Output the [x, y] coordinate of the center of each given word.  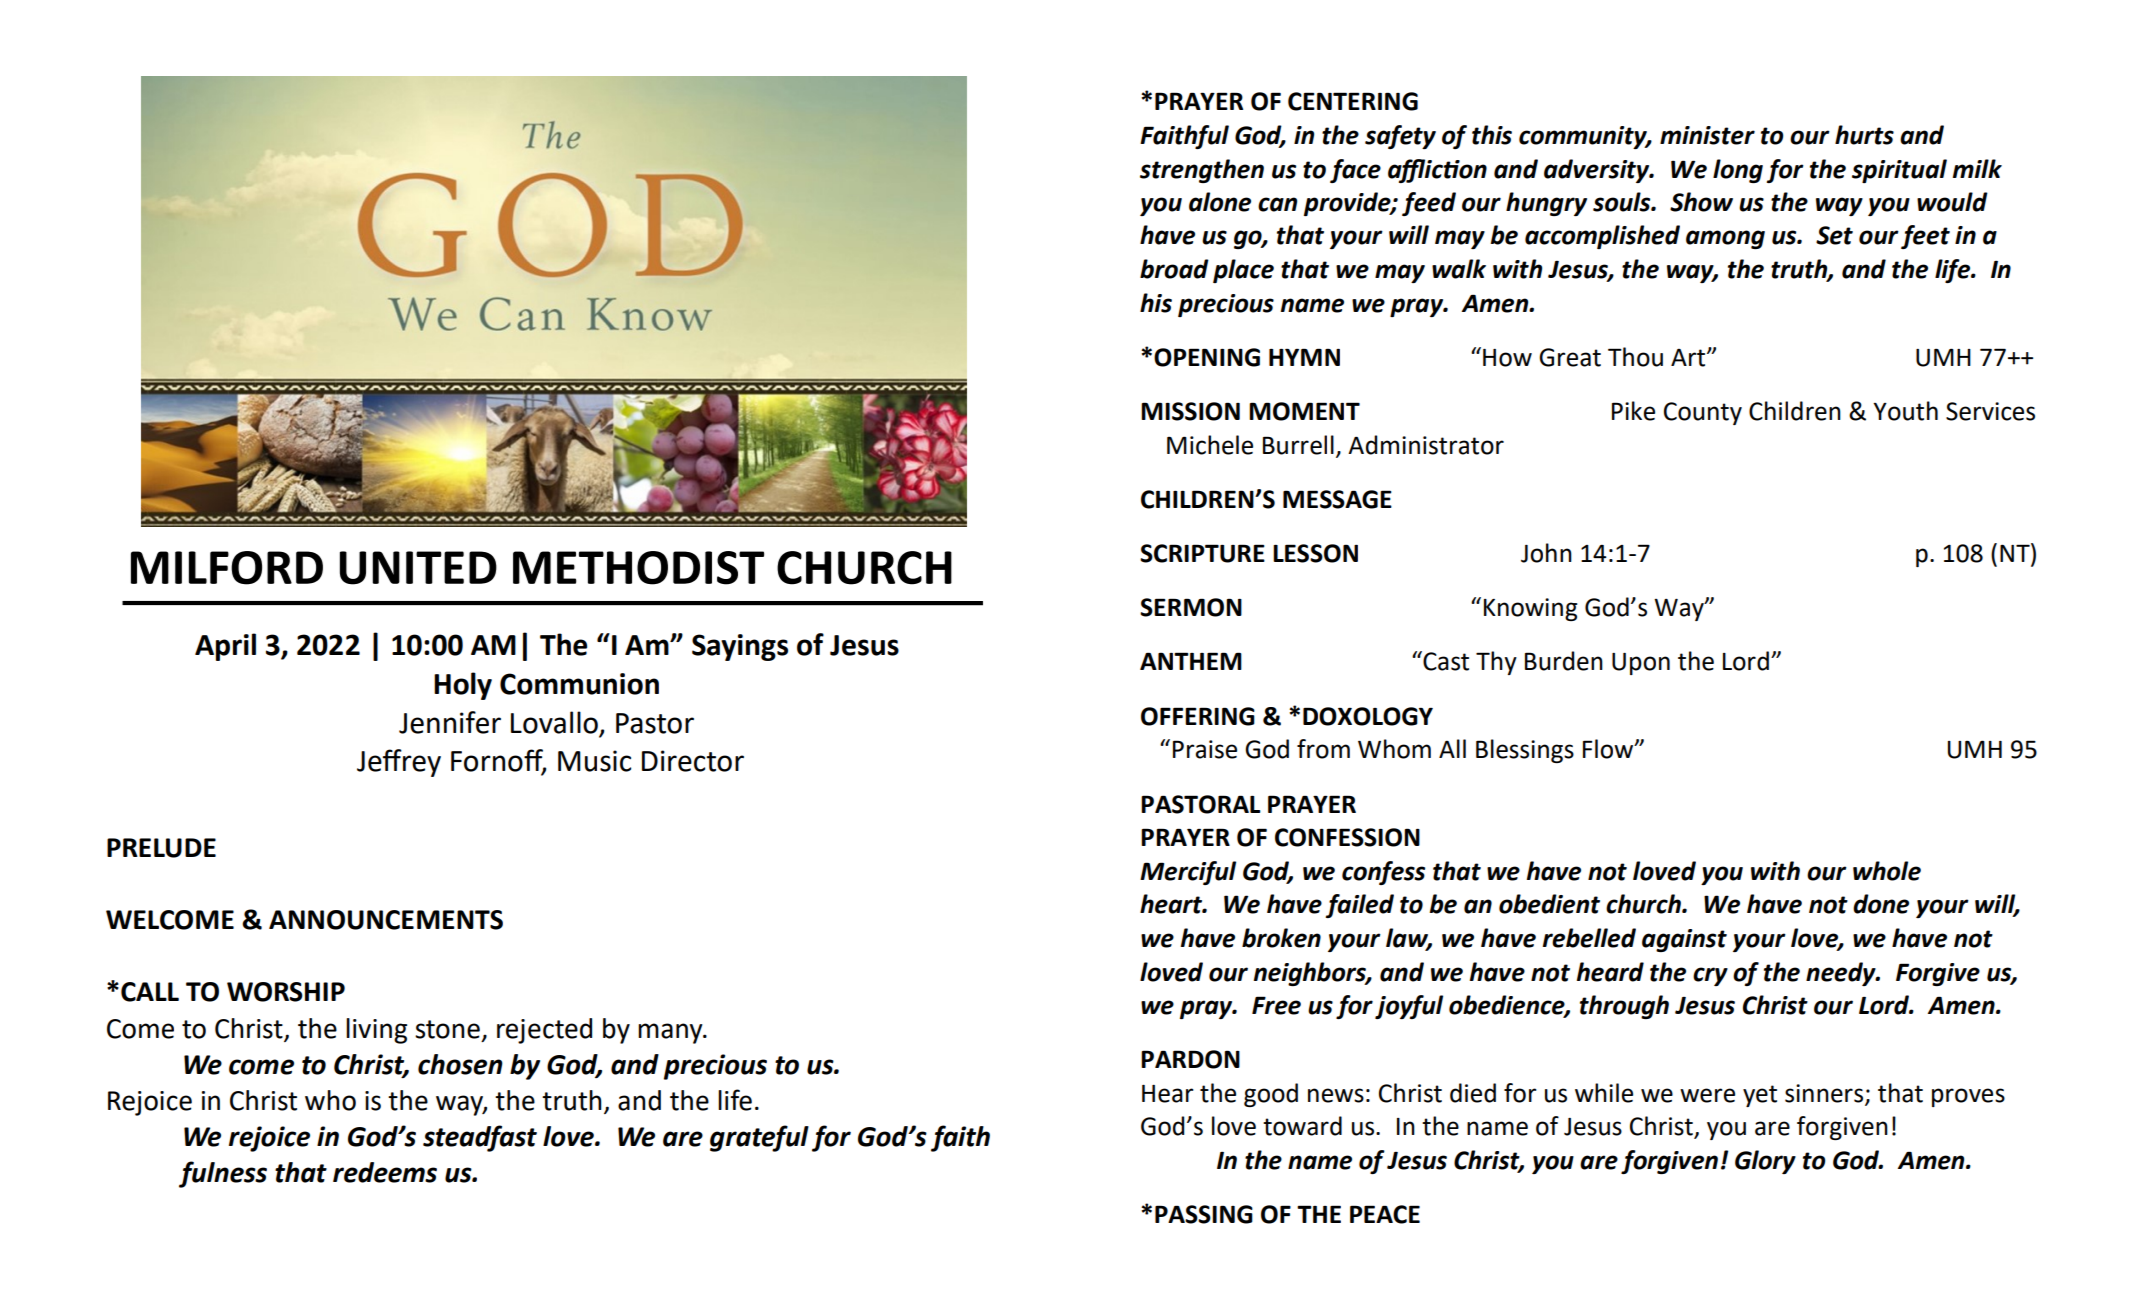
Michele [1210, 445]
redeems [385, 1172]
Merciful [1188, 873]
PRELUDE [161, 848]
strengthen [1202, 171]
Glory [1765, 1162]
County [1703, 413]
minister [1707, 135]
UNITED [418, 568]
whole [1887, 871]
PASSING [1204, 1214]
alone [1220, 202]
